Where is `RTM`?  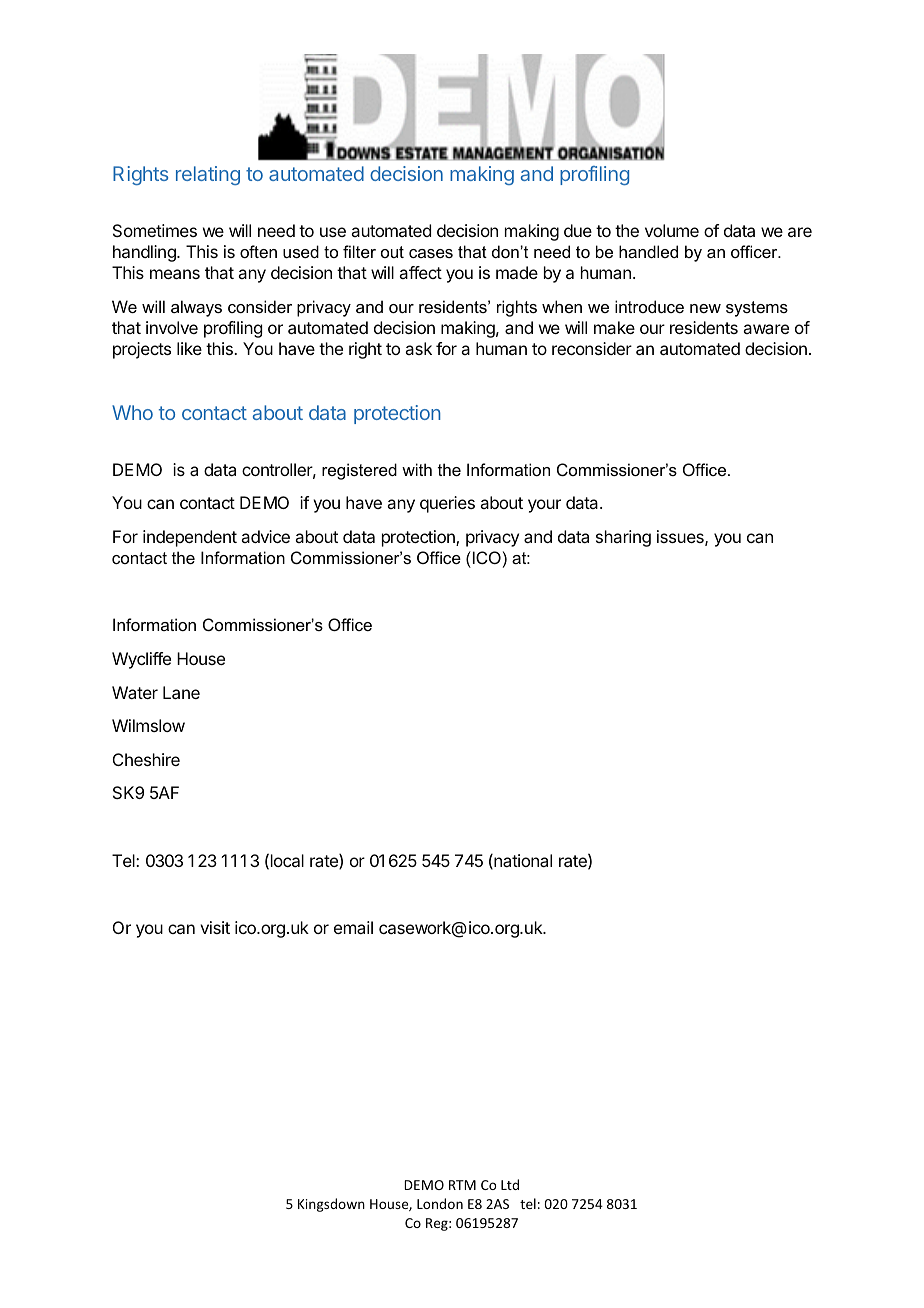
RTM is located at coordinates (462, 1185).
